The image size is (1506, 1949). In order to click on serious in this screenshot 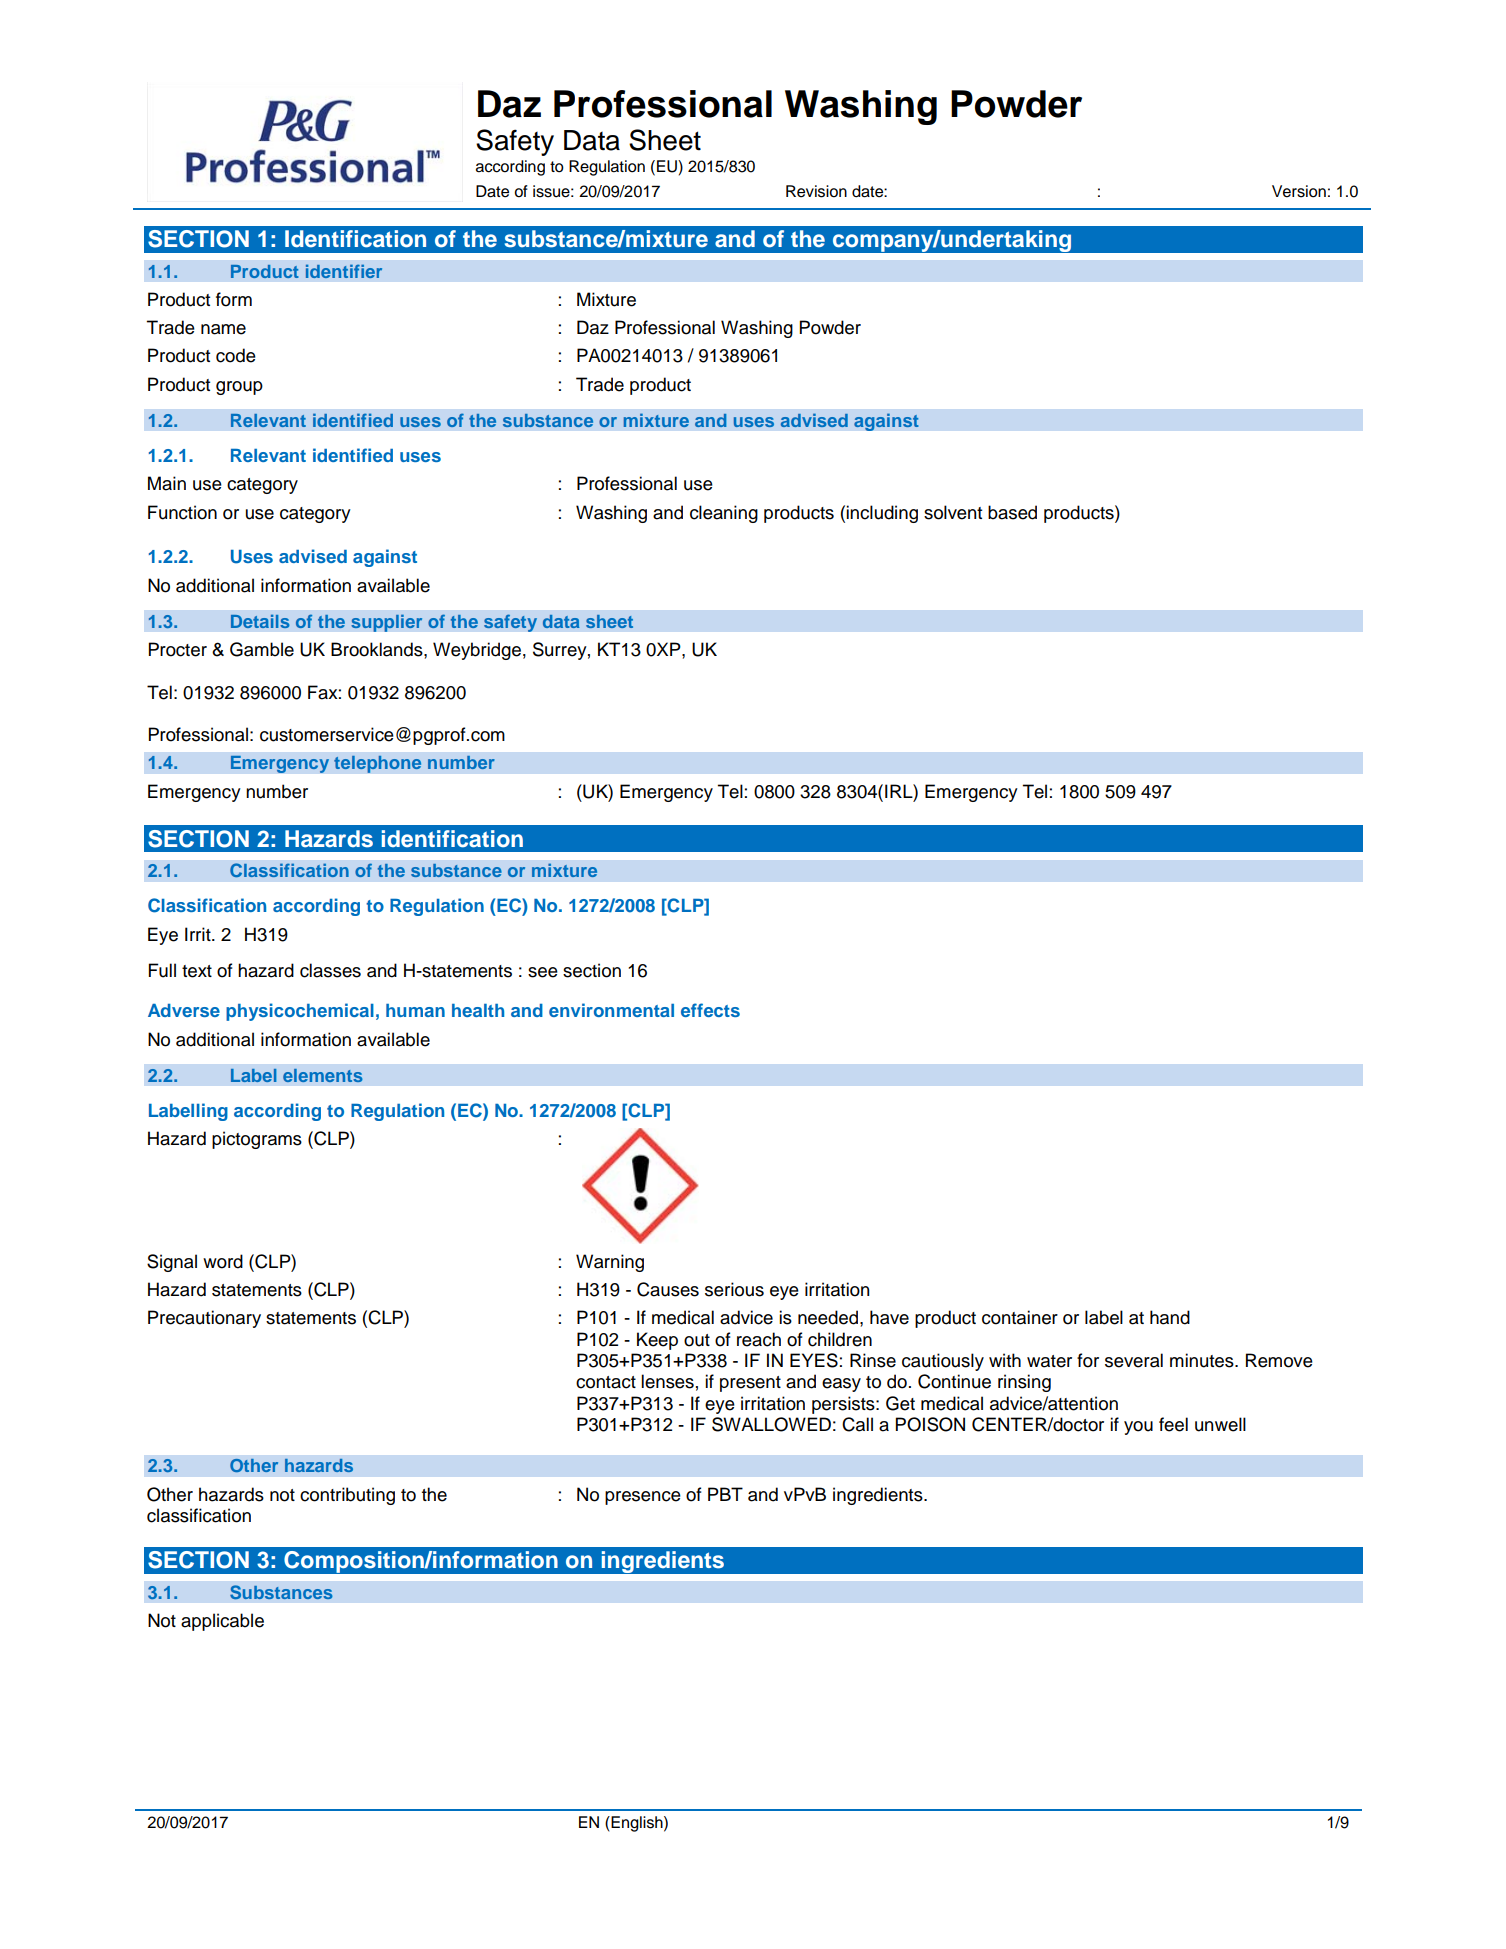, I will do `click(734, 1289)`.
